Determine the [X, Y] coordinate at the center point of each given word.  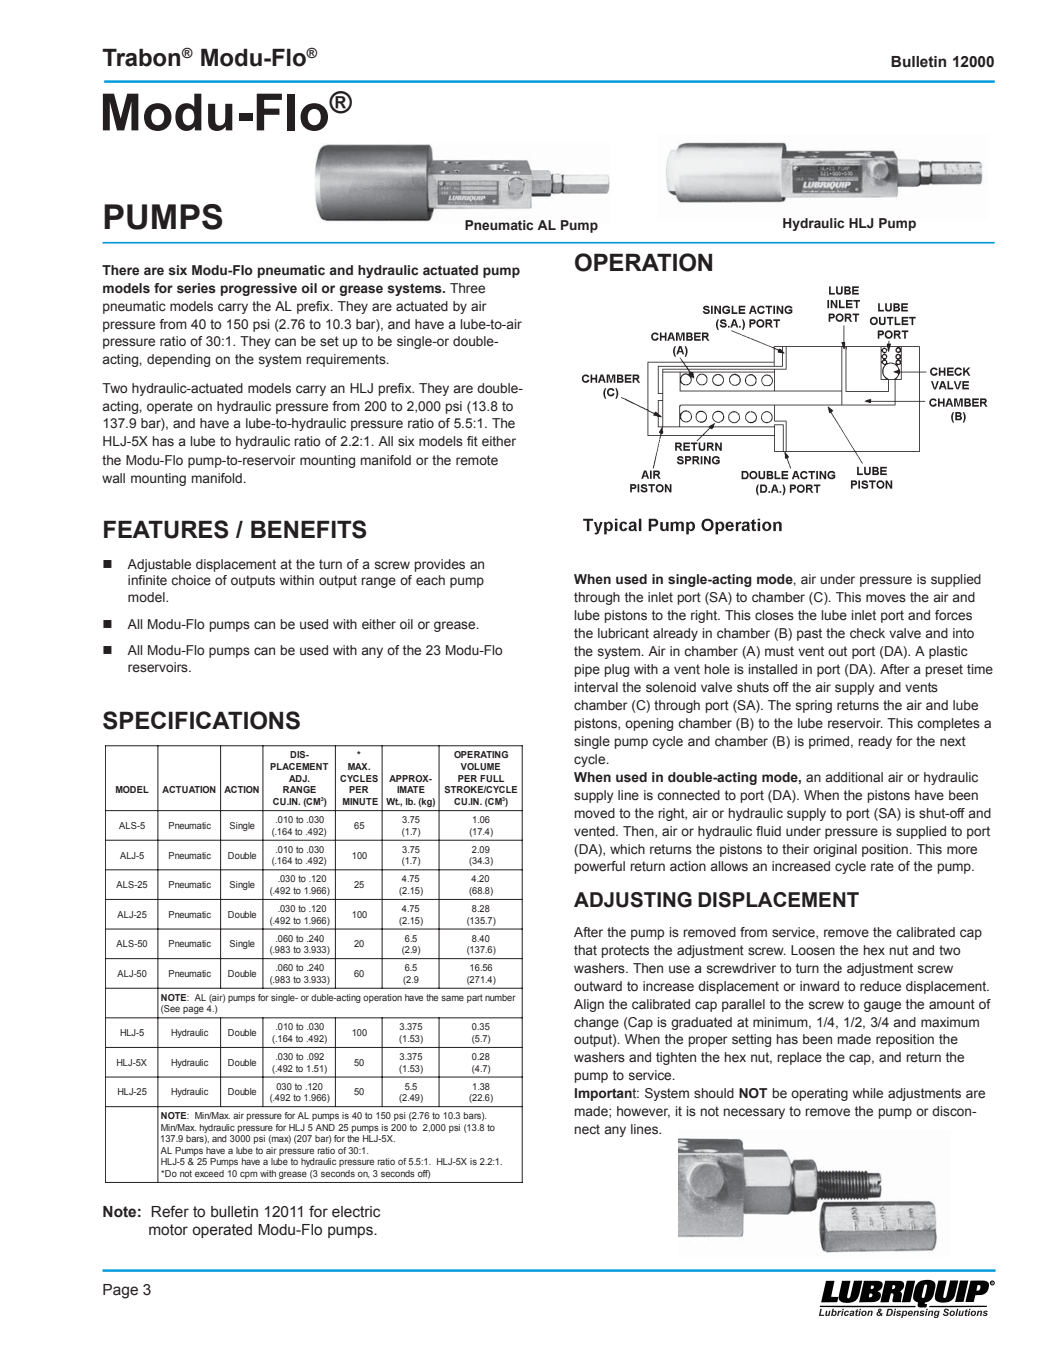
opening [649, 724]
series [196, 288]
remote [477, 460]
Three [467, 288]
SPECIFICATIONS [201, 720]
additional [854, 777]
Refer [170, 1211]
